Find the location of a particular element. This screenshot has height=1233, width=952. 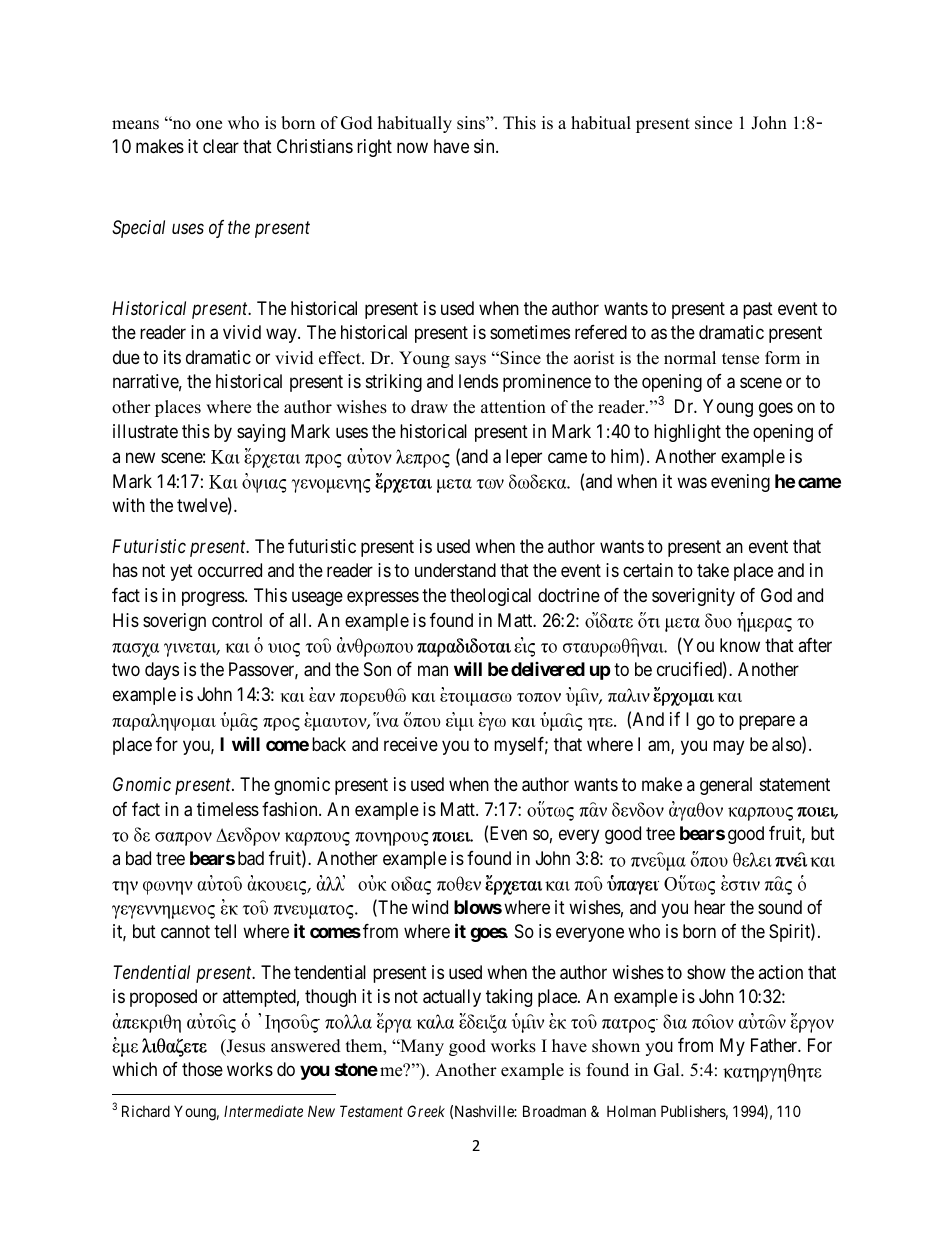

clear is located at coordinates (221, 146).
